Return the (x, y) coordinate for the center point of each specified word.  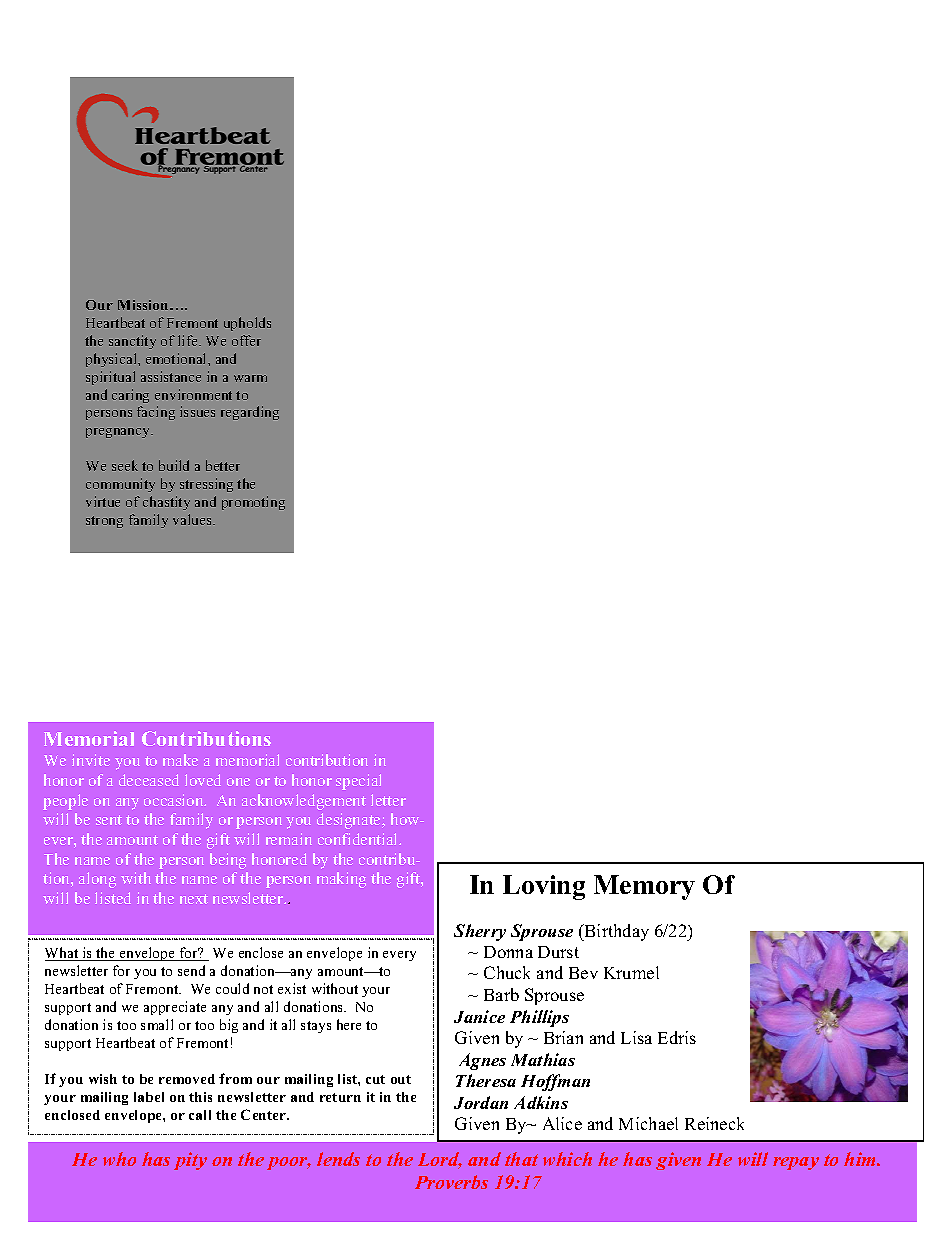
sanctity (132, 342)
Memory (644, 887)
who (119, 1159)
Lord (440, 1160)
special (358, 782)
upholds (247, 324)
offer (246, 340)
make (180, 760)
